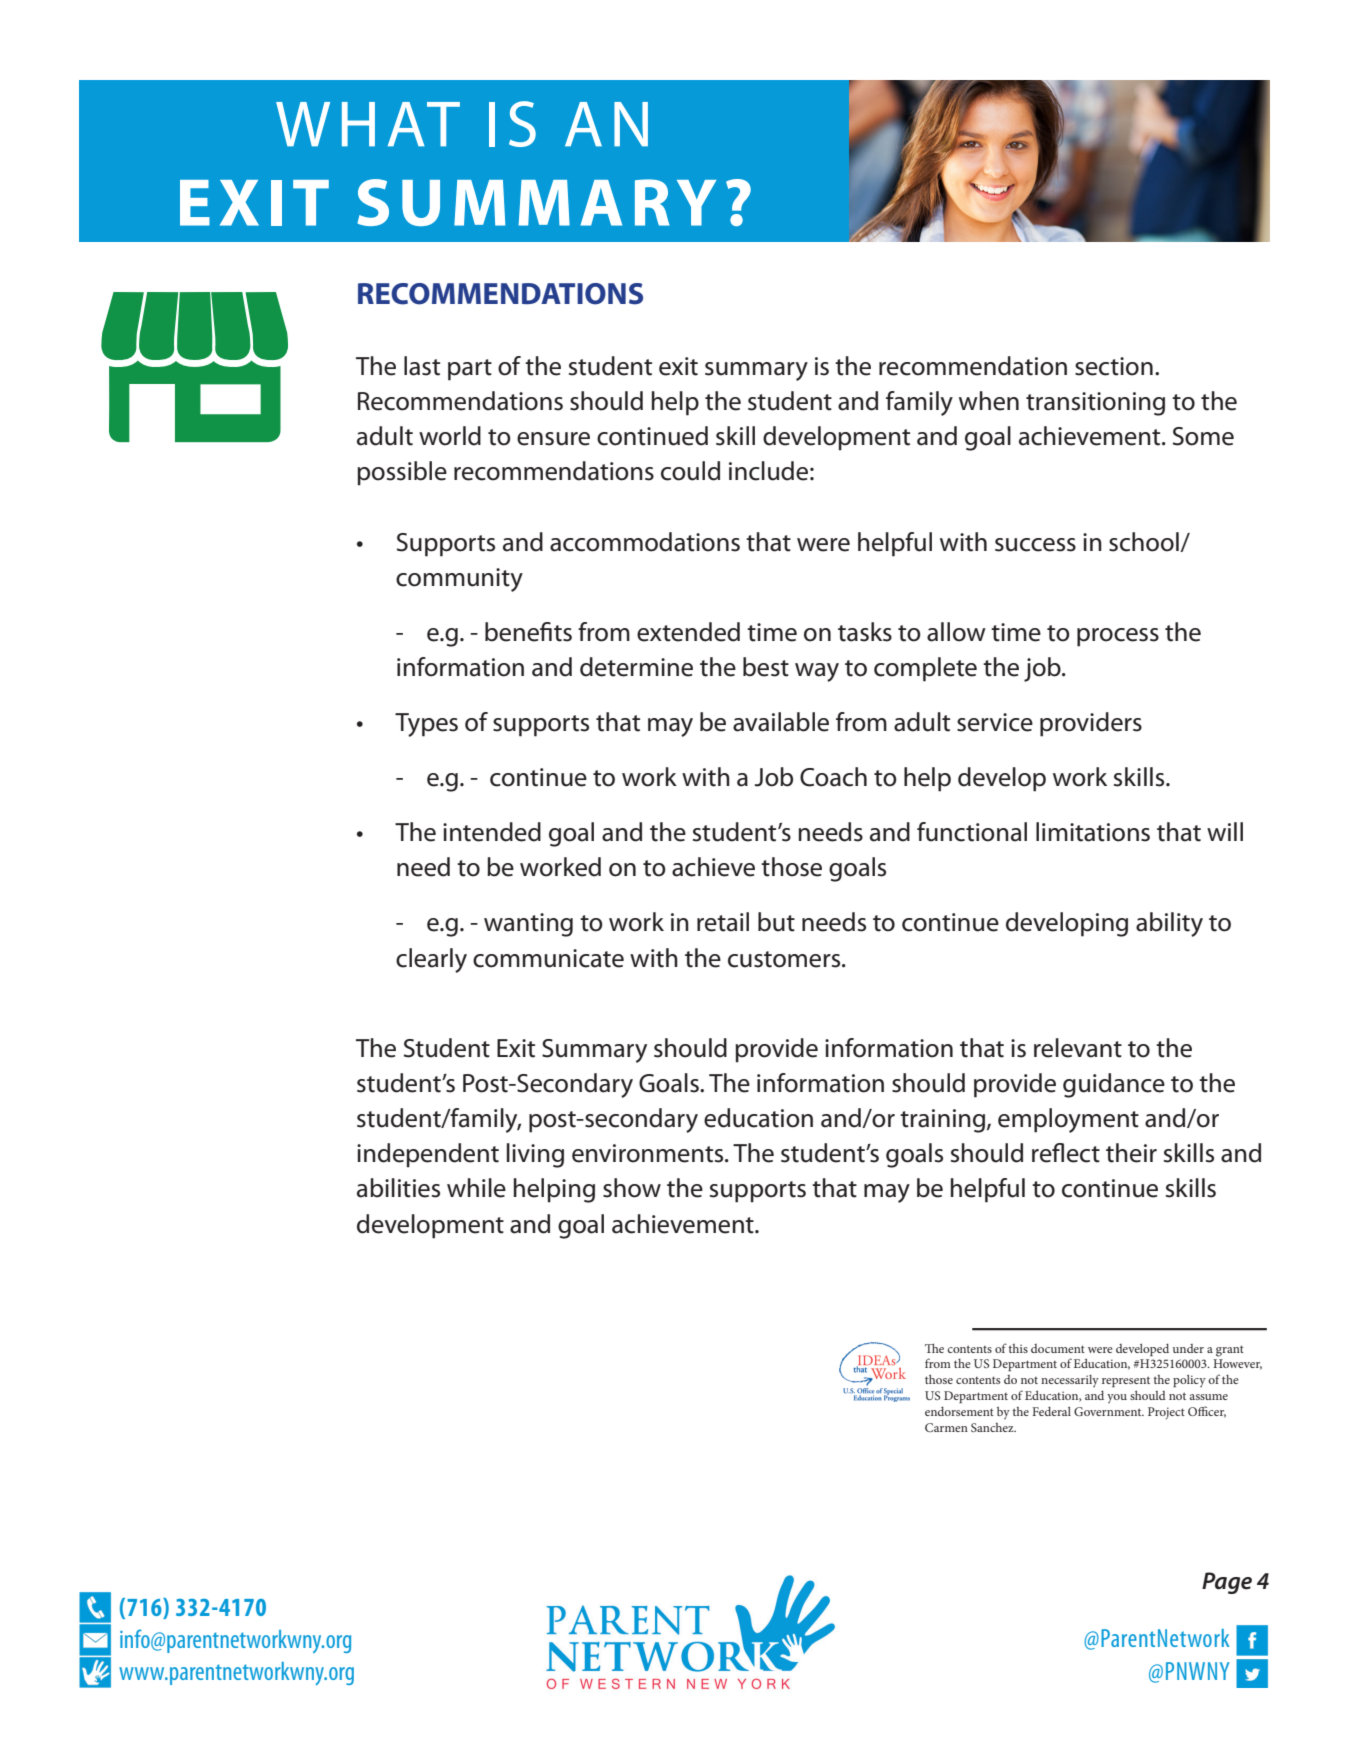 This screenshot has height=1742, width=1346. What do you see at coordinates (368, 124) in the screenshot?
I see `WHAT` at bounding box center [368, 124].
